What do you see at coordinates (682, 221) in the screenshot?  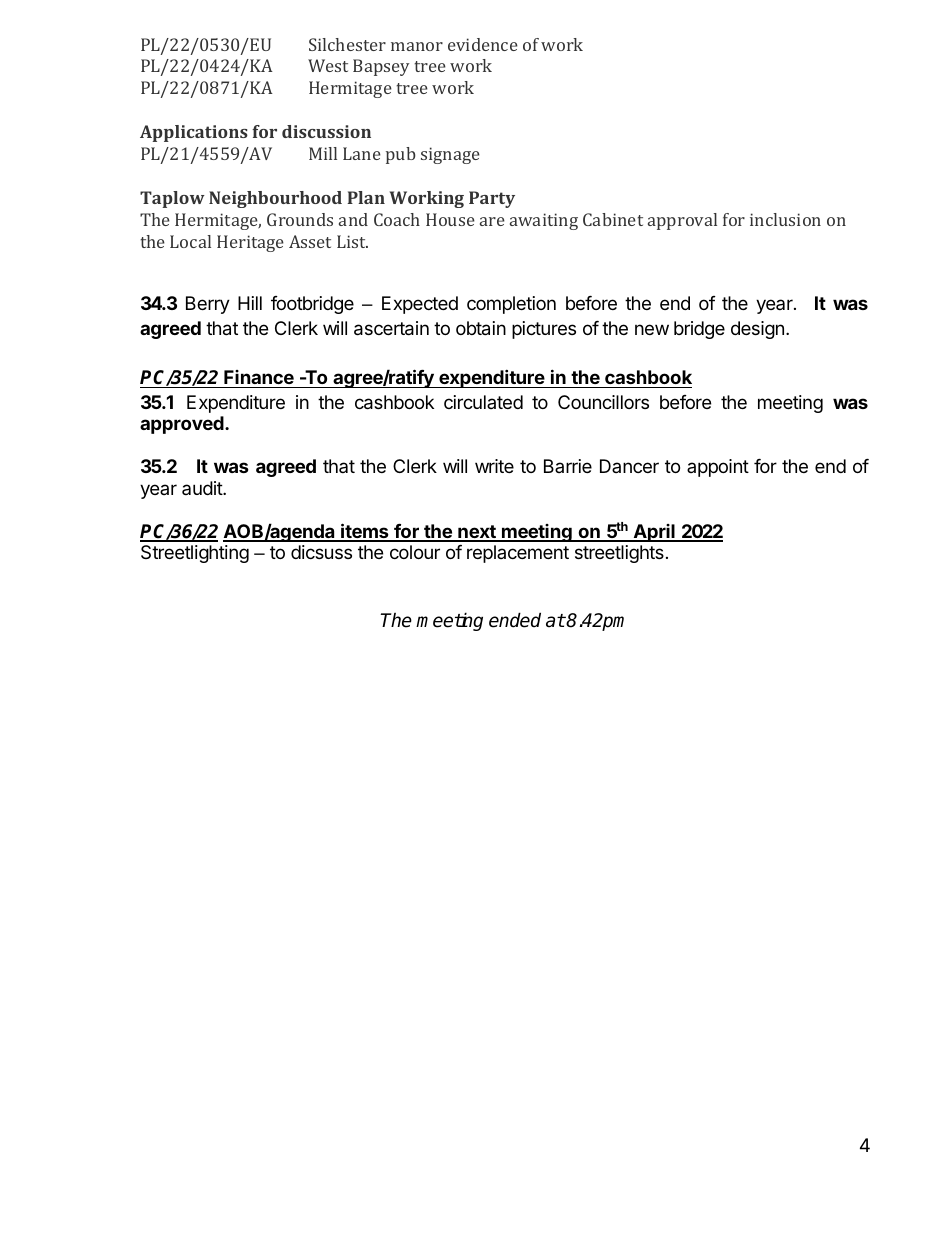 I see `approval` at bounding box center [682, 221].
